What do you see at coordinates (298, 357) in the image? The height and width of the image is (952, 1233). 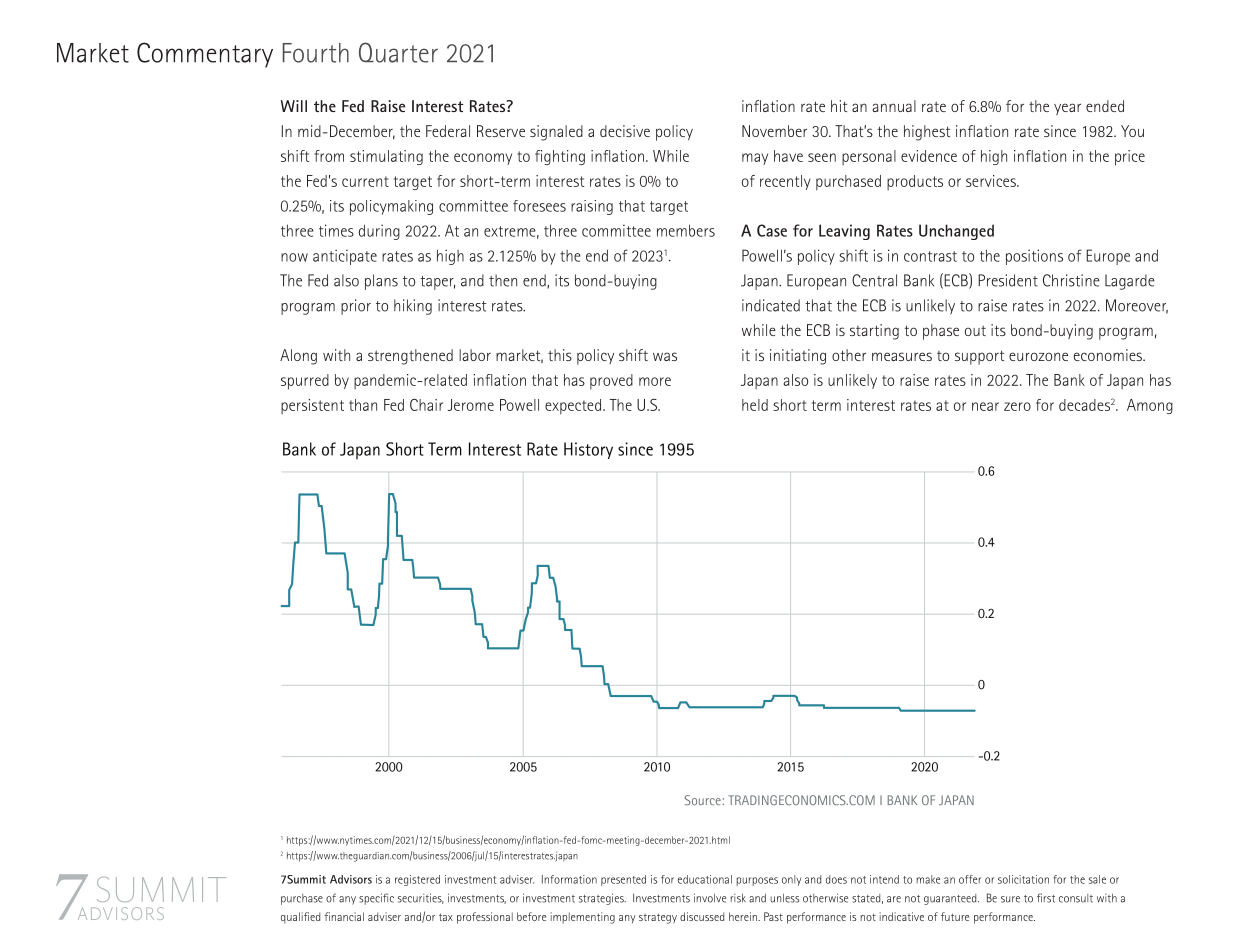 I see `Along` at bounding box center [298, 357].
